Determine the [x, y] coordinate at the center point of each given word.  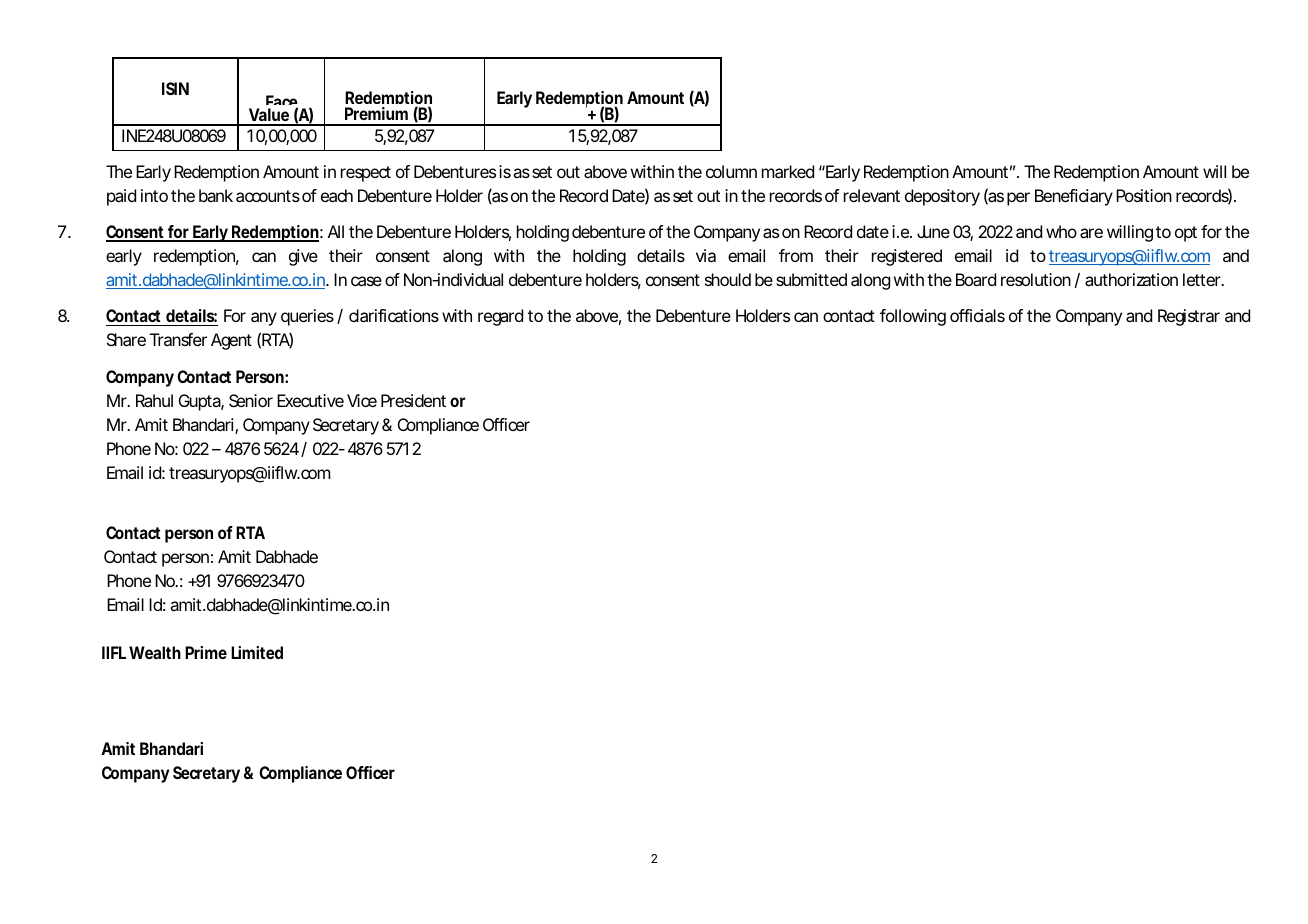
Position [1144, 195]
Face [282, 103]
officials [977, 315]
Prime [206, 652]
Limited [257, 652]
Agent [231, 341]
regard [500, 317]
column [731, 171]
